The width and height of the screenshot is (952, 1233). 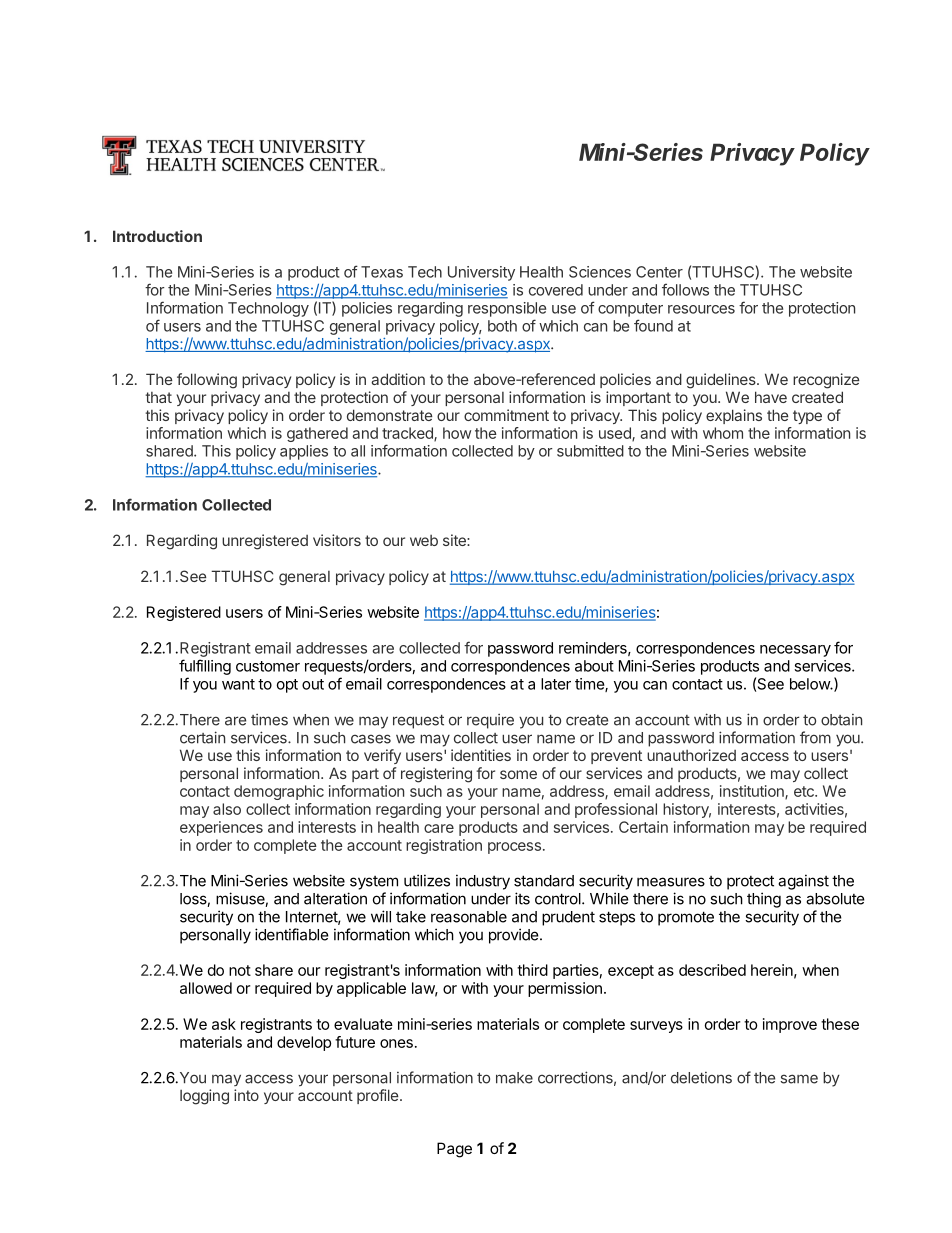 I want to click on same, so click(x=799, y=1079).
